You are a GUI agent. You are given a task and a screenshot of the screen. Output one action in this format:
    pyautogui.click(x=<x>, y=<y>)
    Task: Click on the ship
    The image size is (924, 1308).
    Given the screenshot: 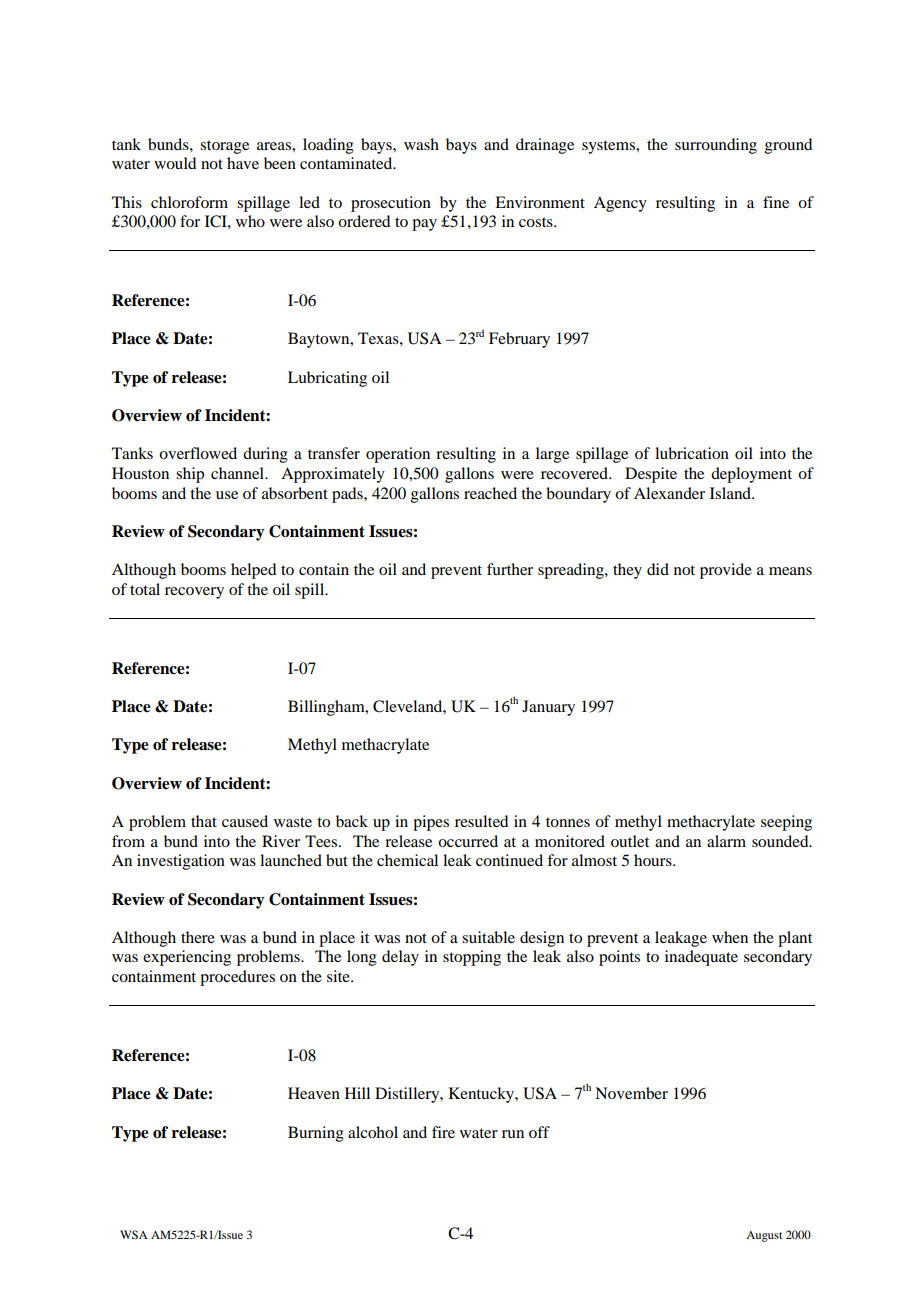 What is the action you would take?
    pyautogui.click(x=190, y=475)
